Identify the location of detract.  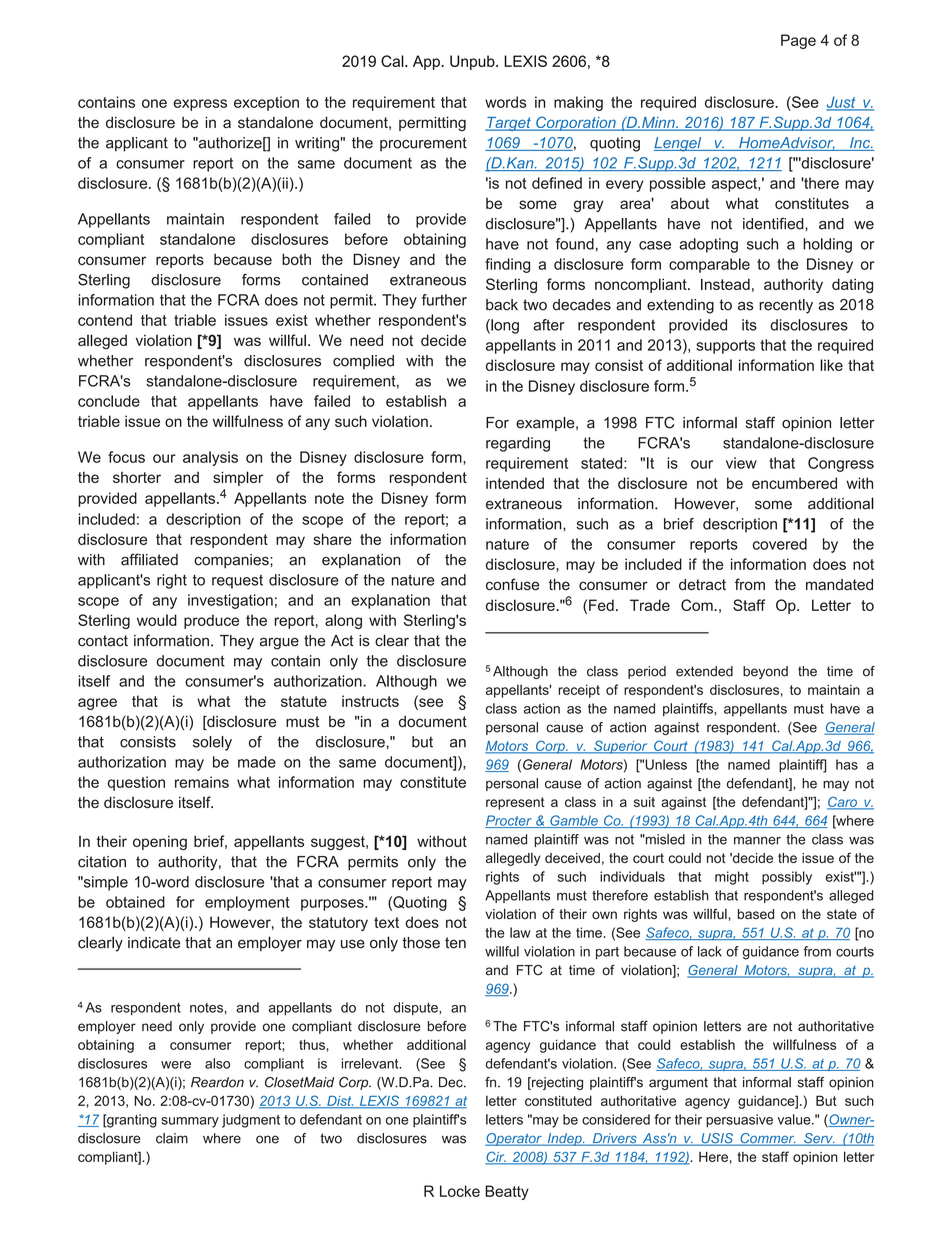
(702, 585).
